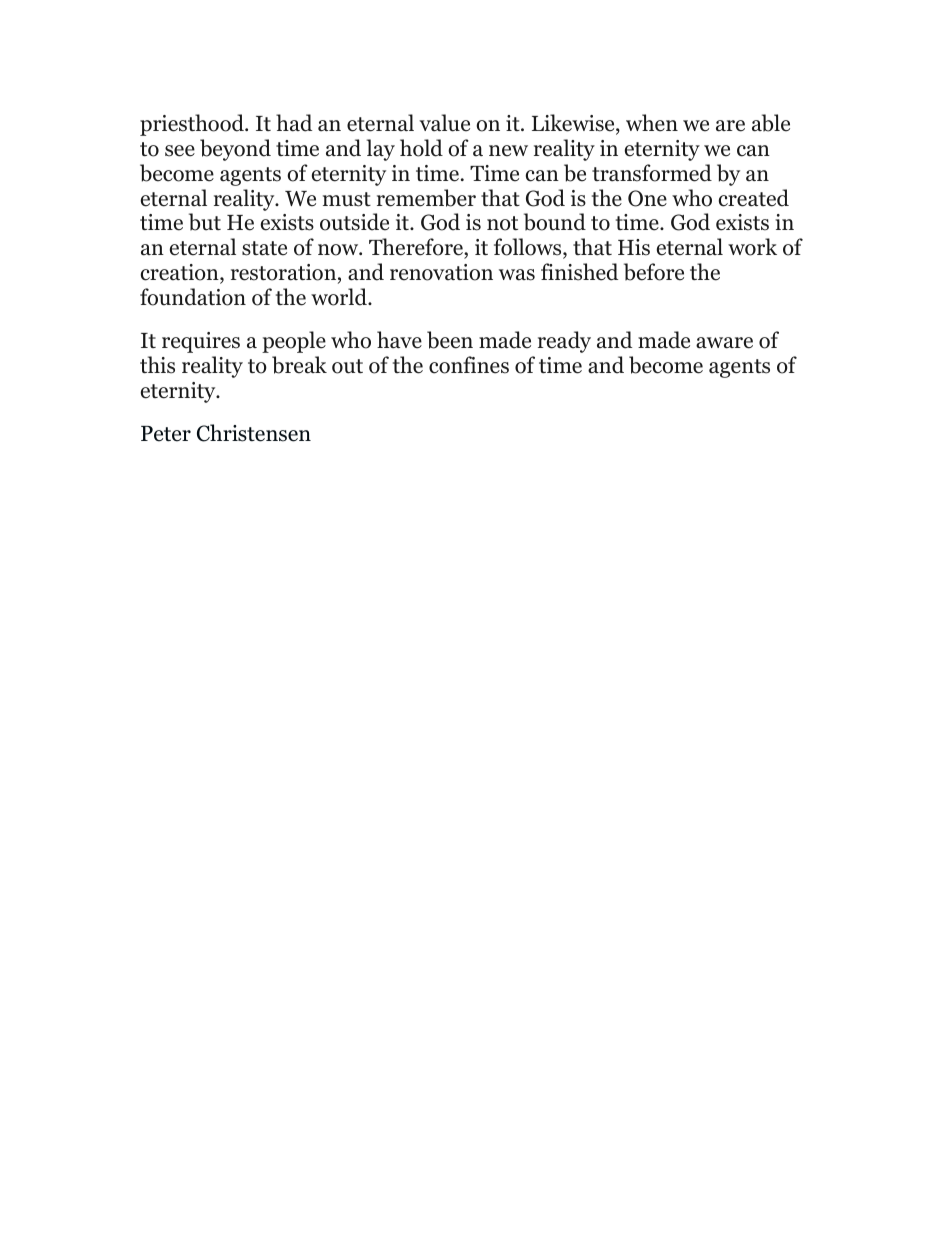 The width and height of the page is (952, 1233). What do you see at coordinates (444, 123) in the page?
I see `value` at bounding box center [444, 123].
